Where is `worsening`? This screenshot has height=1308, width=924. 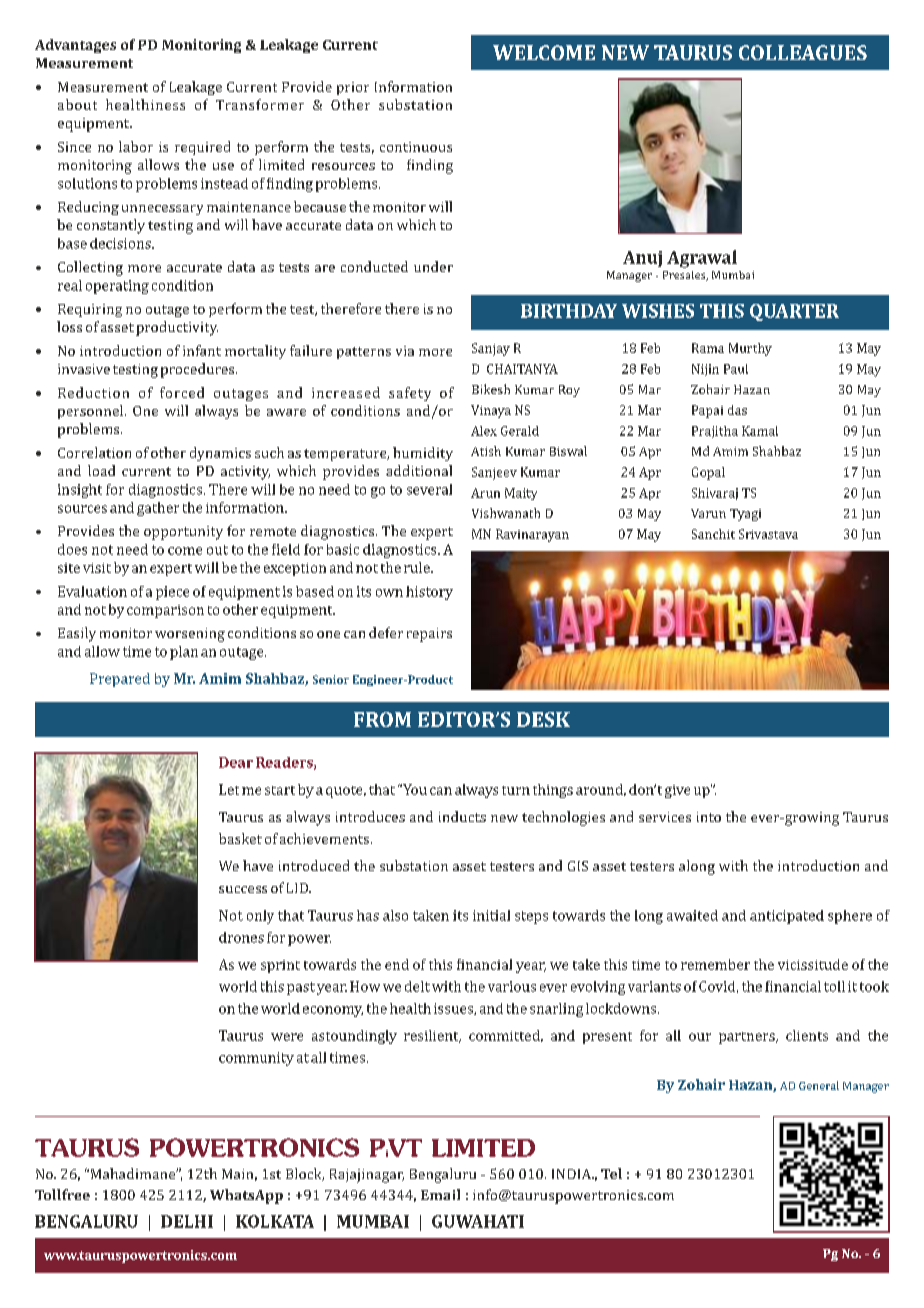 worsening is located at coordinates (190, 635).
